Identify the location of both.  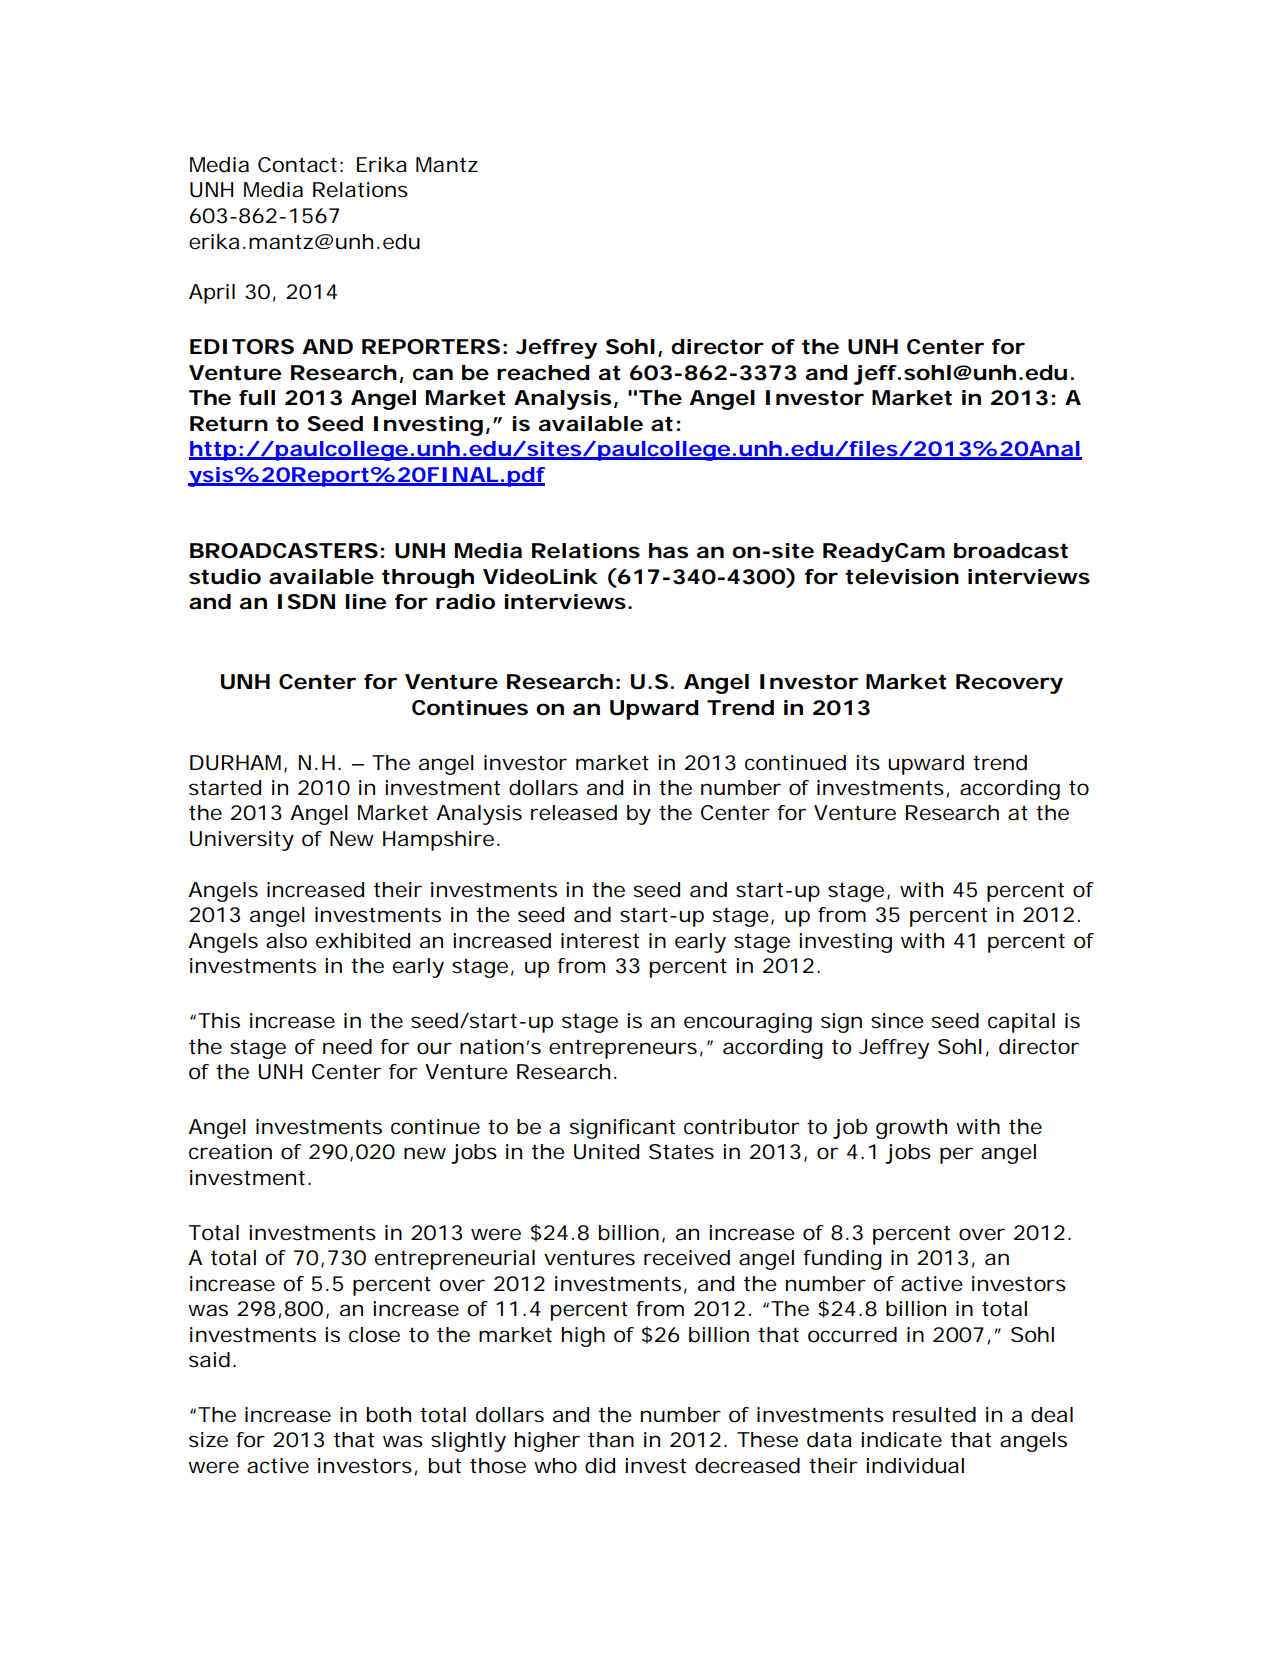
(389, 1415).
